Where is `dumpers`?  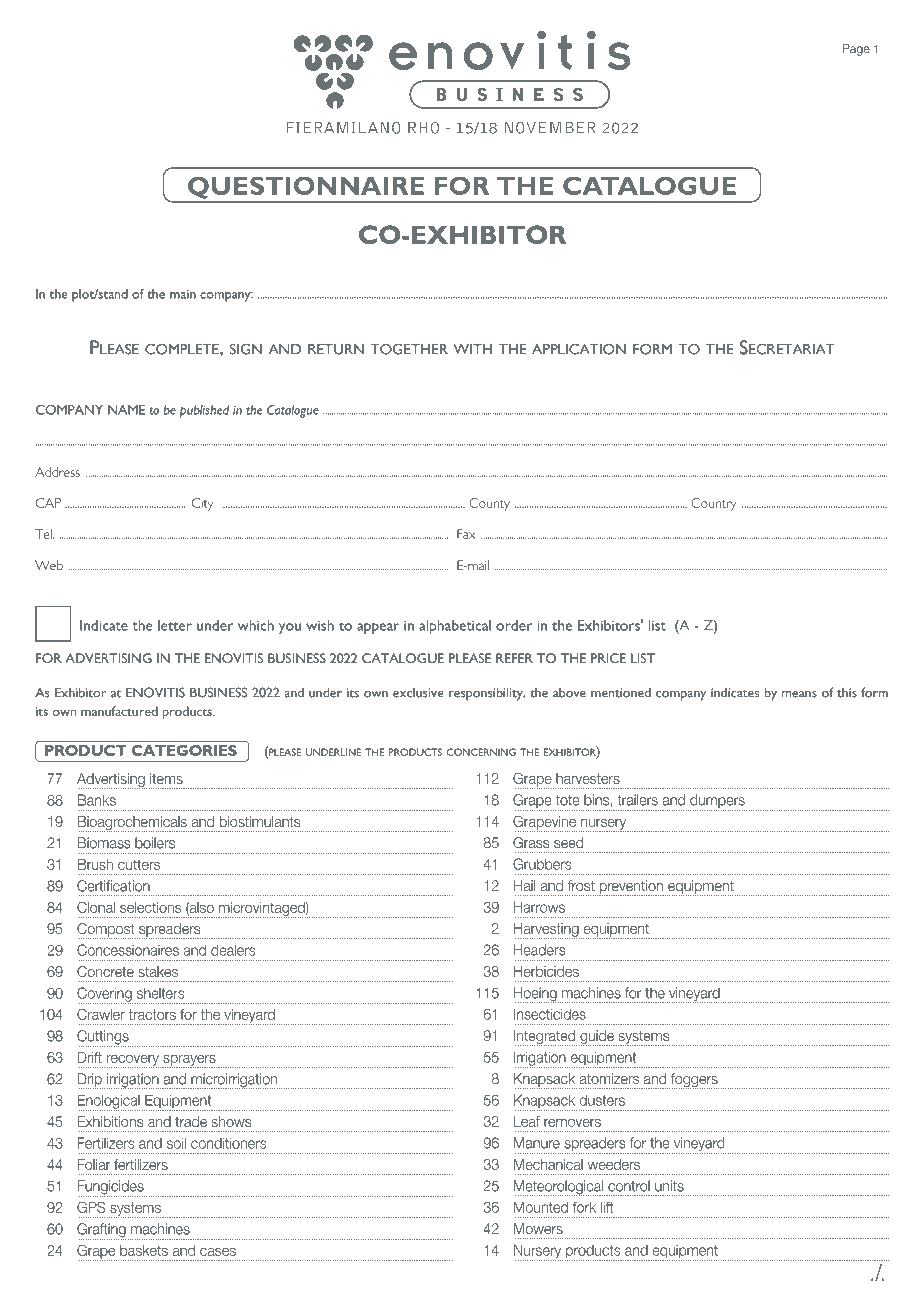 dumpers is located at coordinates (717, 802).
